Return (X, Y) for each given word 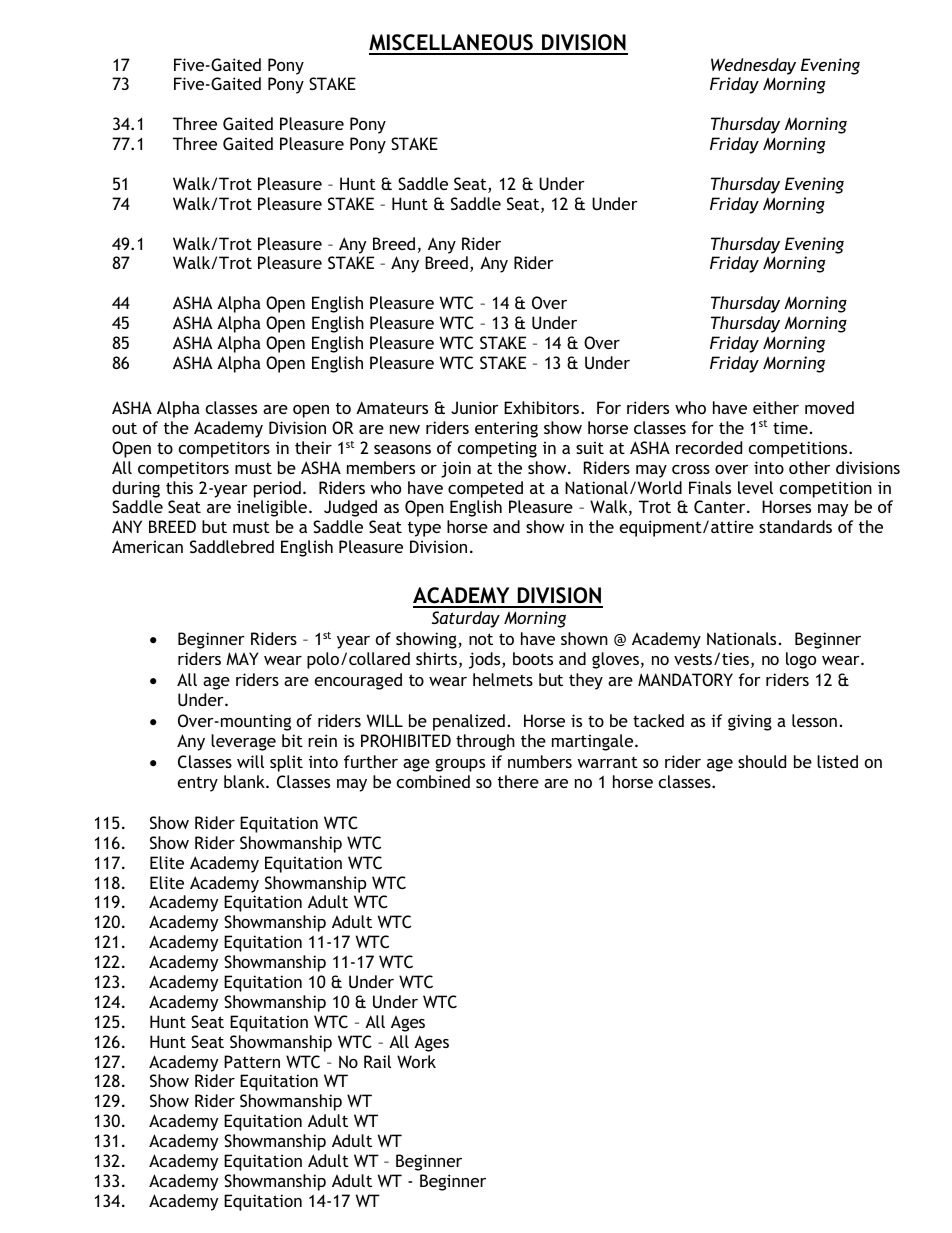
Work (416, 1061)
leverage (243, 742)
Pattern (252, 1061)
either (776, 407)
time (790, 427)
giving (750, 722)
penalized (469, 722)
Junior (475, 407)
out (124, 428)
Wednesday (753, 66)
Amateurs (392, 407)
